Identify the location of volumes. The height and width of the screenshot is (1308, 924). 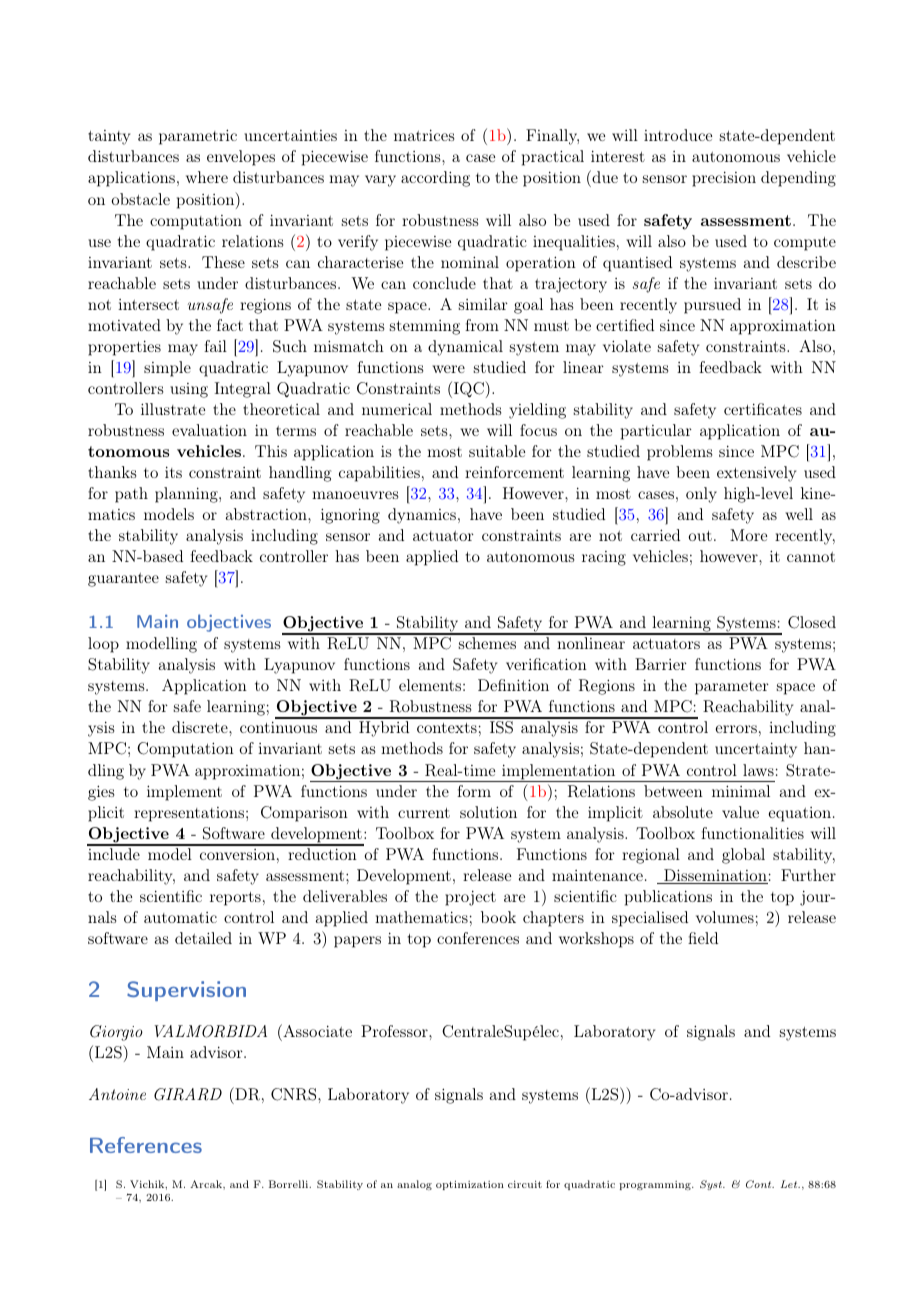
(725, 917).
